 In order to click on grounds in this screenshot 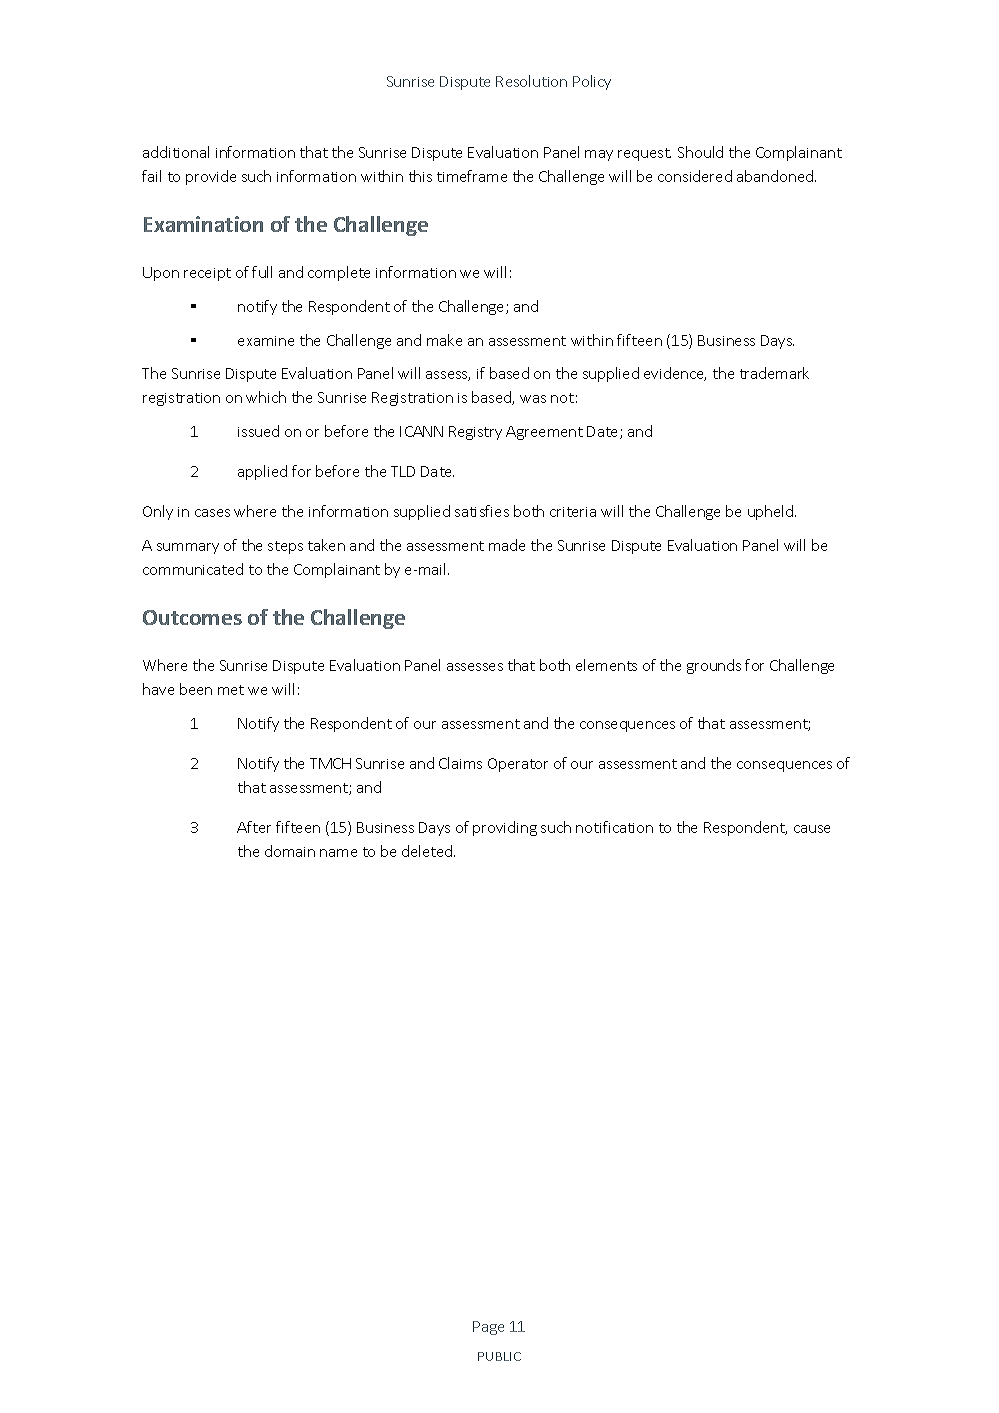, I will do `click(714, 666)`.
